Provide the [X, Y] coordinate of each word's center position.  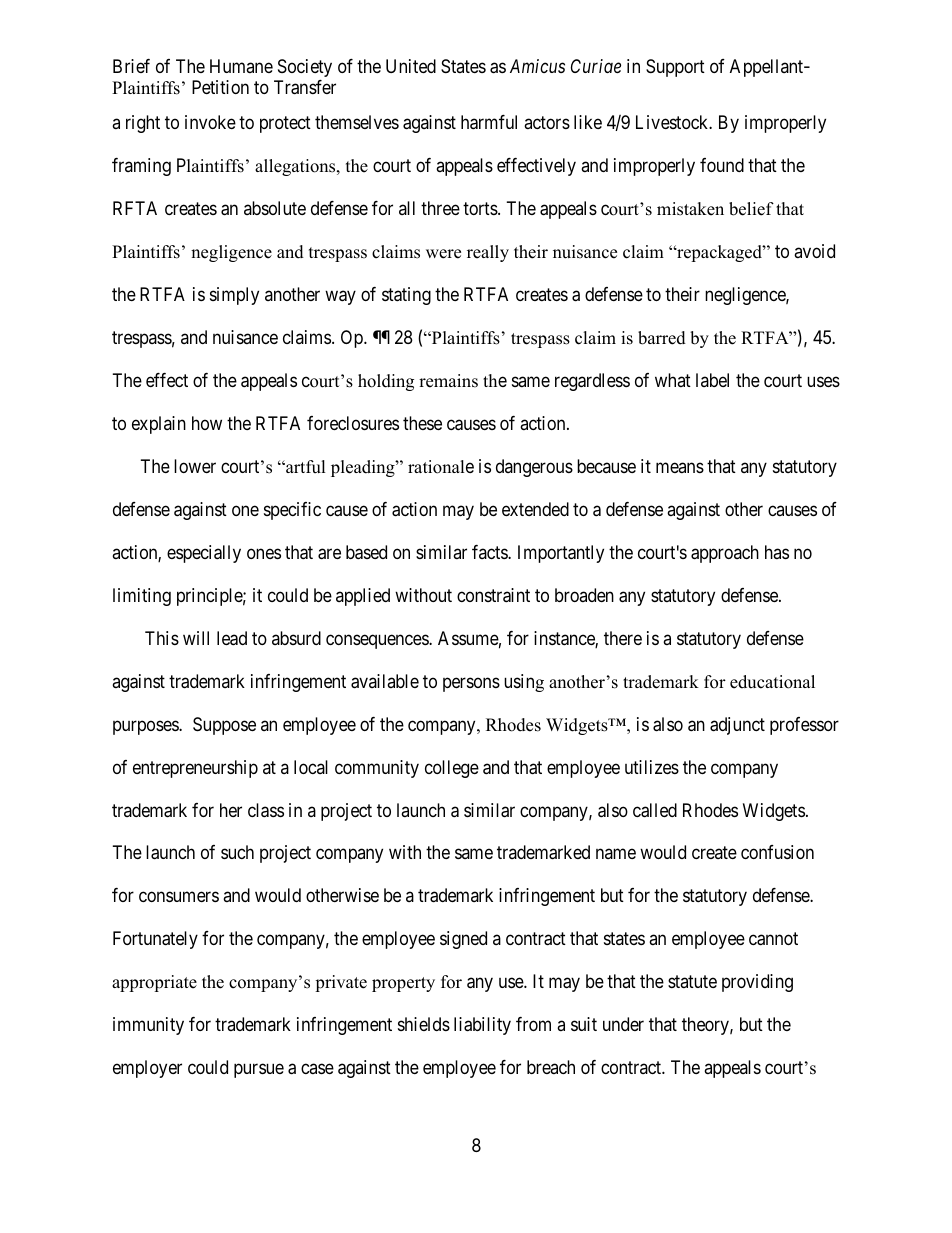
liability [482, 1026]
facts [490, 552]
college [452, 769]
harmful [489, 122]
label [712, 380]
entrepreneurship [195, 769]
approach [725, 554]
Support [675, 68]
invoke [210, 122]
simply [234, 296]
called [655, 810]
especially [204, 554]
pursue [259, 1071]
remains [448, 381]
